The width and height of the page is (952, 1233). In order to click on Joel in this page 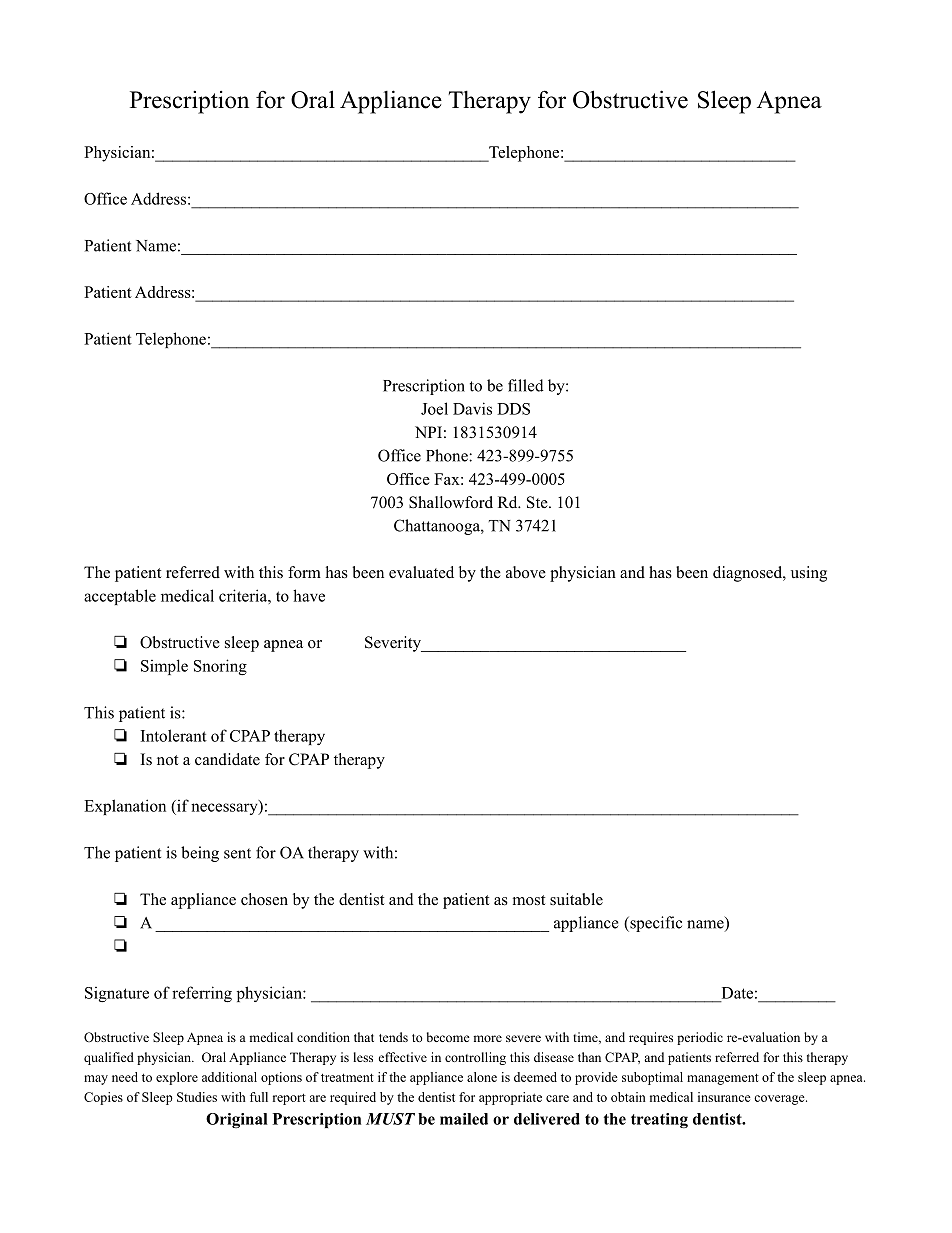, I will do `click(434, 408)`.
